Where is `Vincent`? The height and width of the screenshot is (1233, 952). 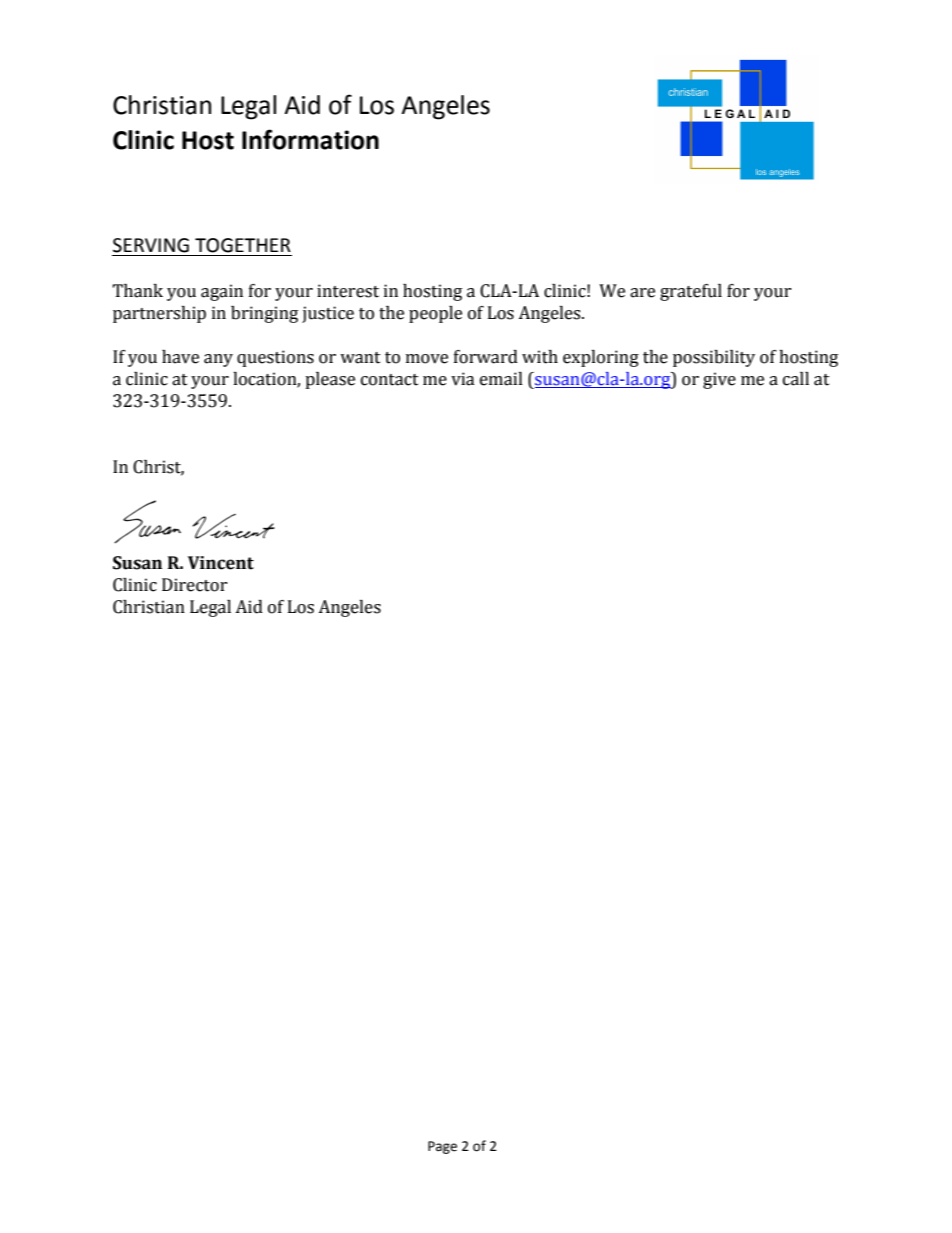
Vincent is located at coordinates (221, 563).
